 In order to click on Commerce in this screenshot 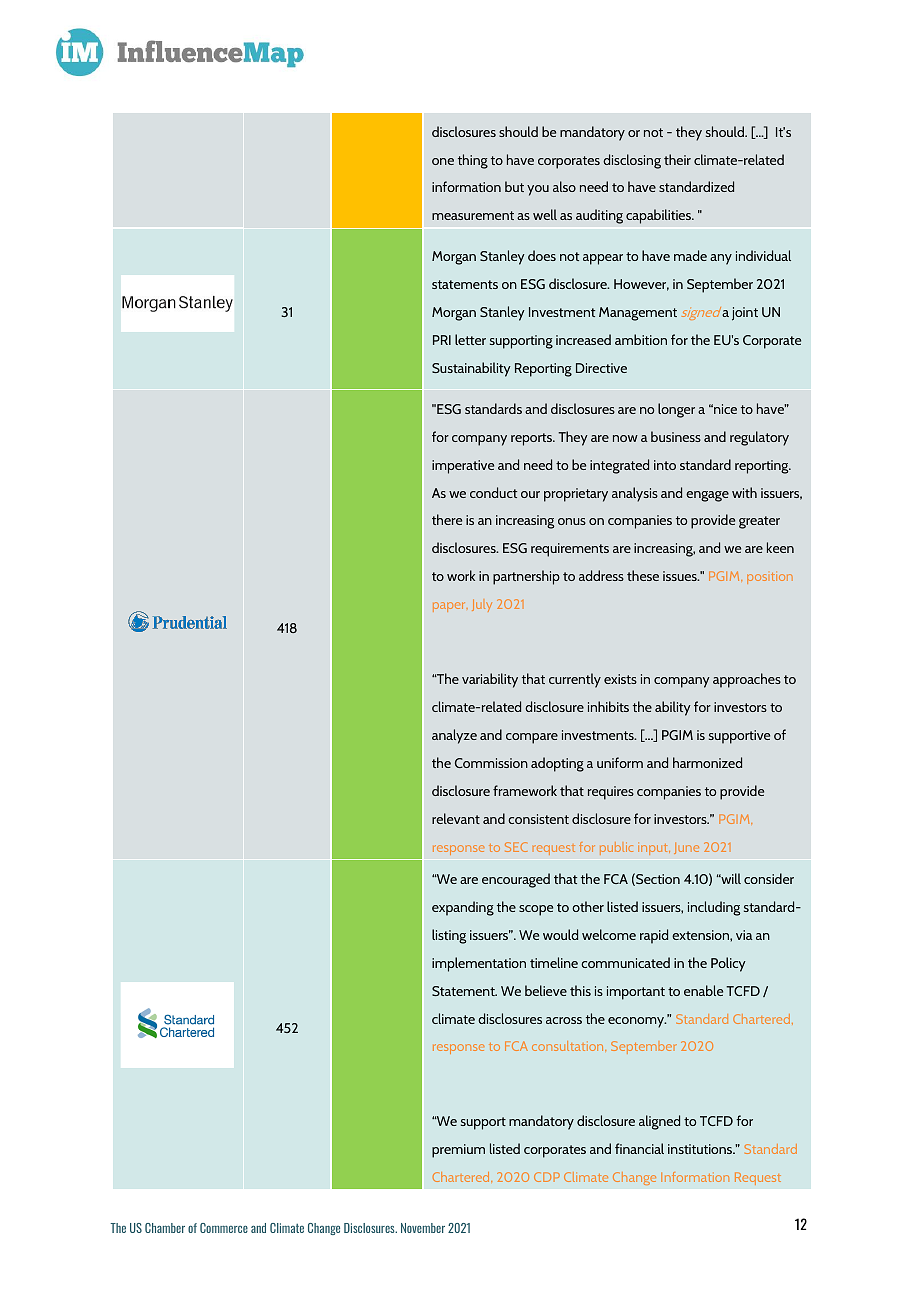, I will do `click(224, 1228)`.
